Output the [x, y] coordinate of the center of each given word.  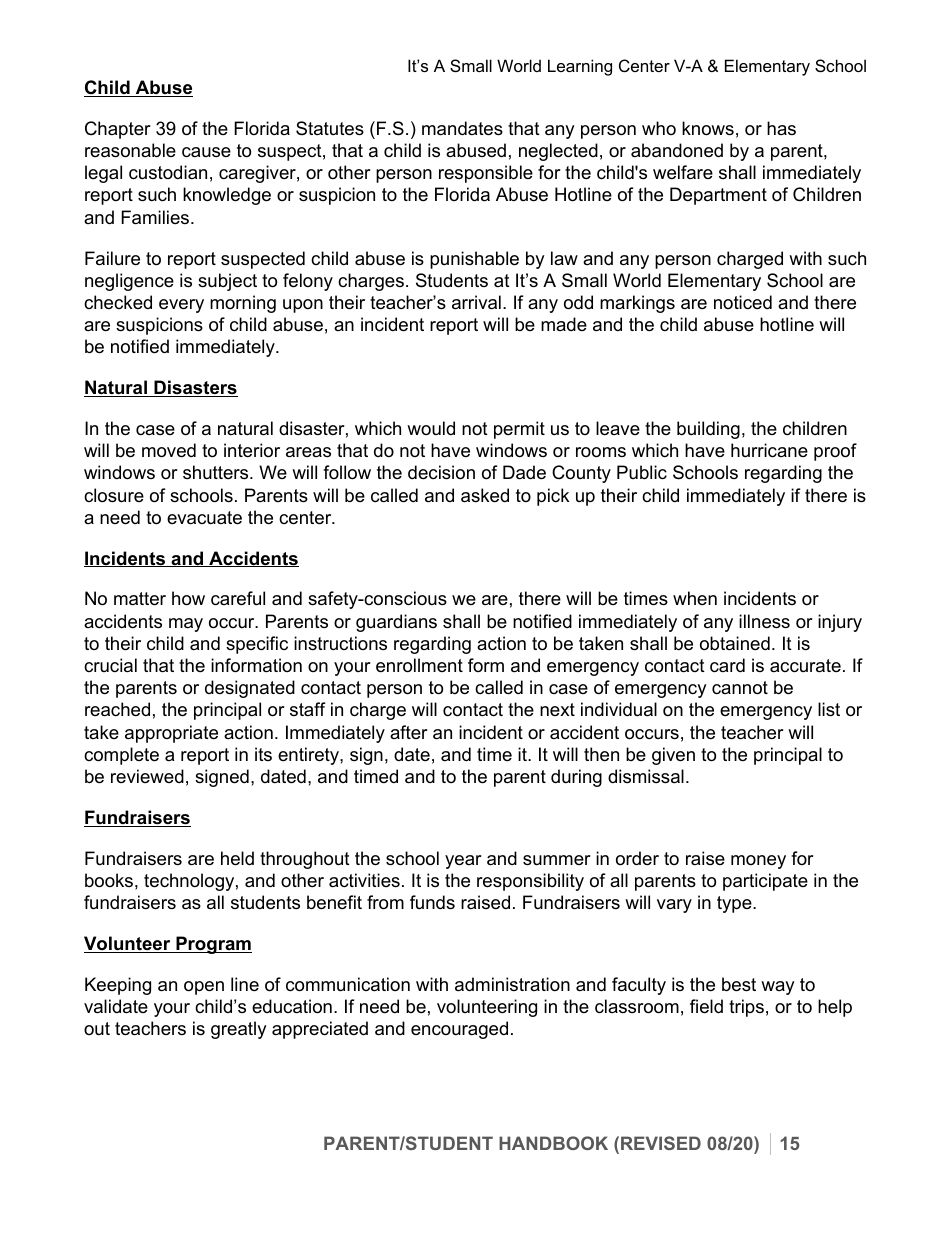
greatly [239, 1030]
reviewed [147, 776]
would [431, 428]
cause [206, 152]
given [673, 756]
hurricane [769, 450]
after [409, 732]
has [781, 128]
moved [169, 450]
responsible [486, 174]
